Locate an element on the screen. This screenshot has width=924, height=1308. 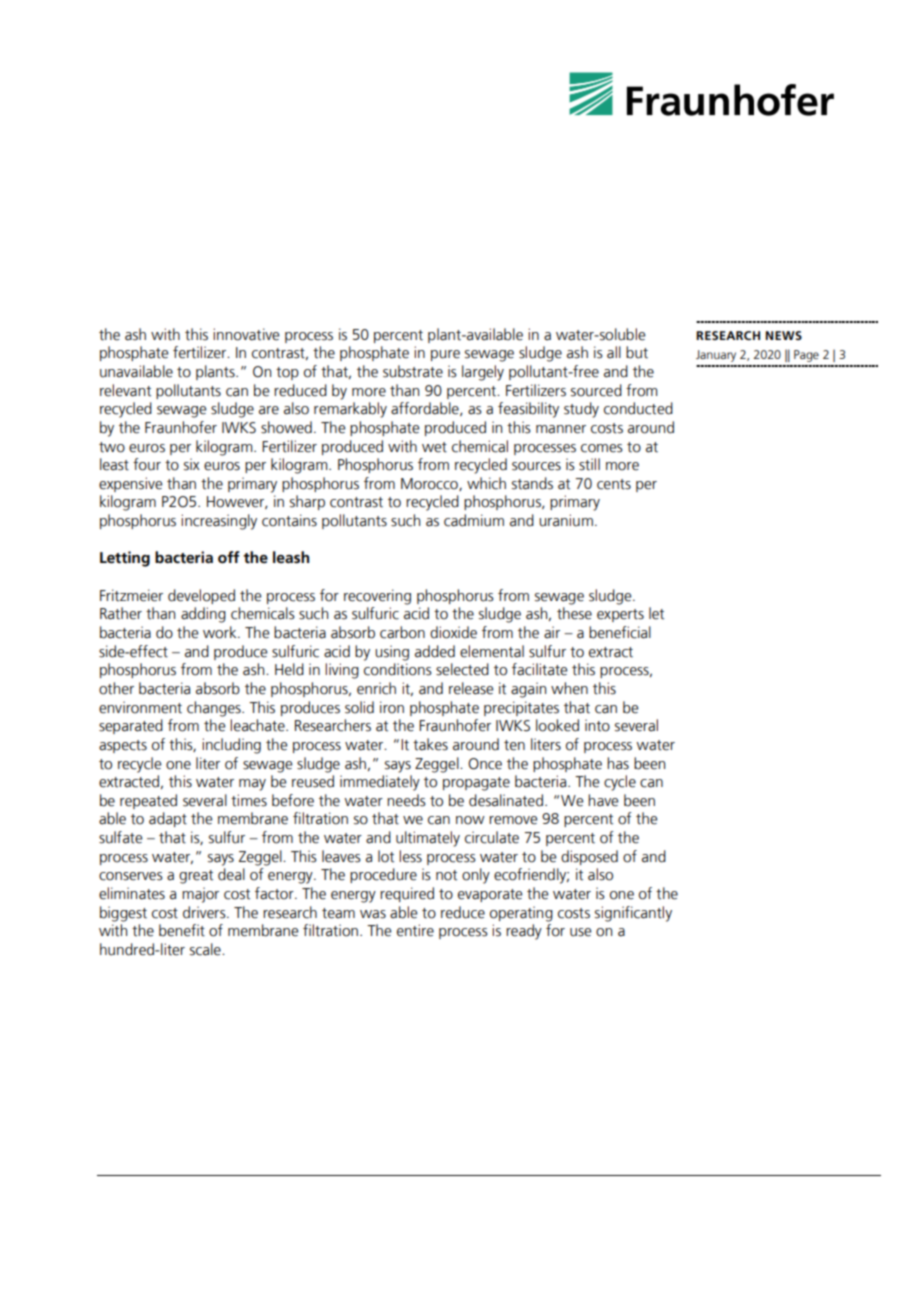
changes is located at coordinates (215, 709).
